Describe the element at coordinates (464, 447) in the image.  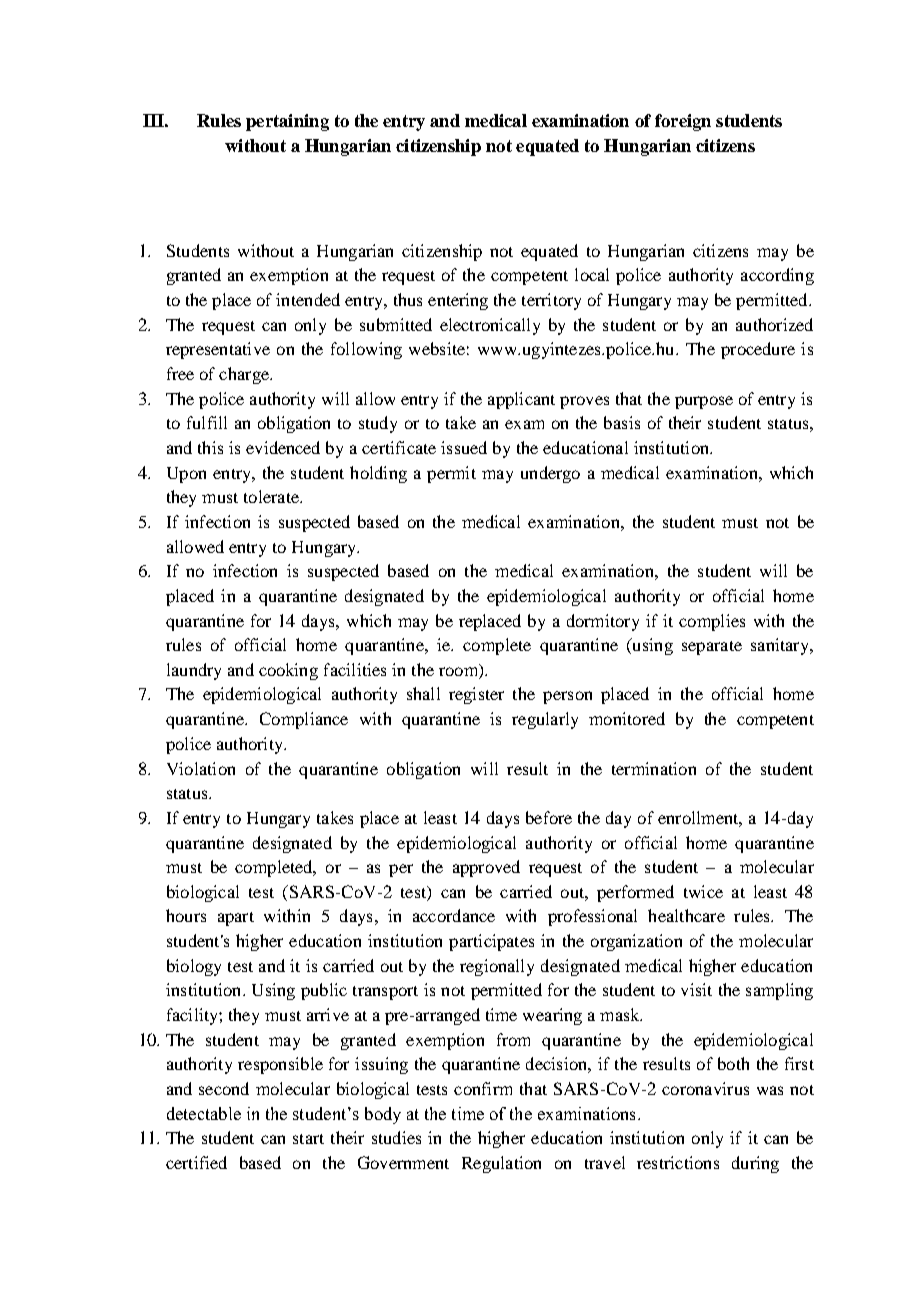
I see `issued` at that location.
